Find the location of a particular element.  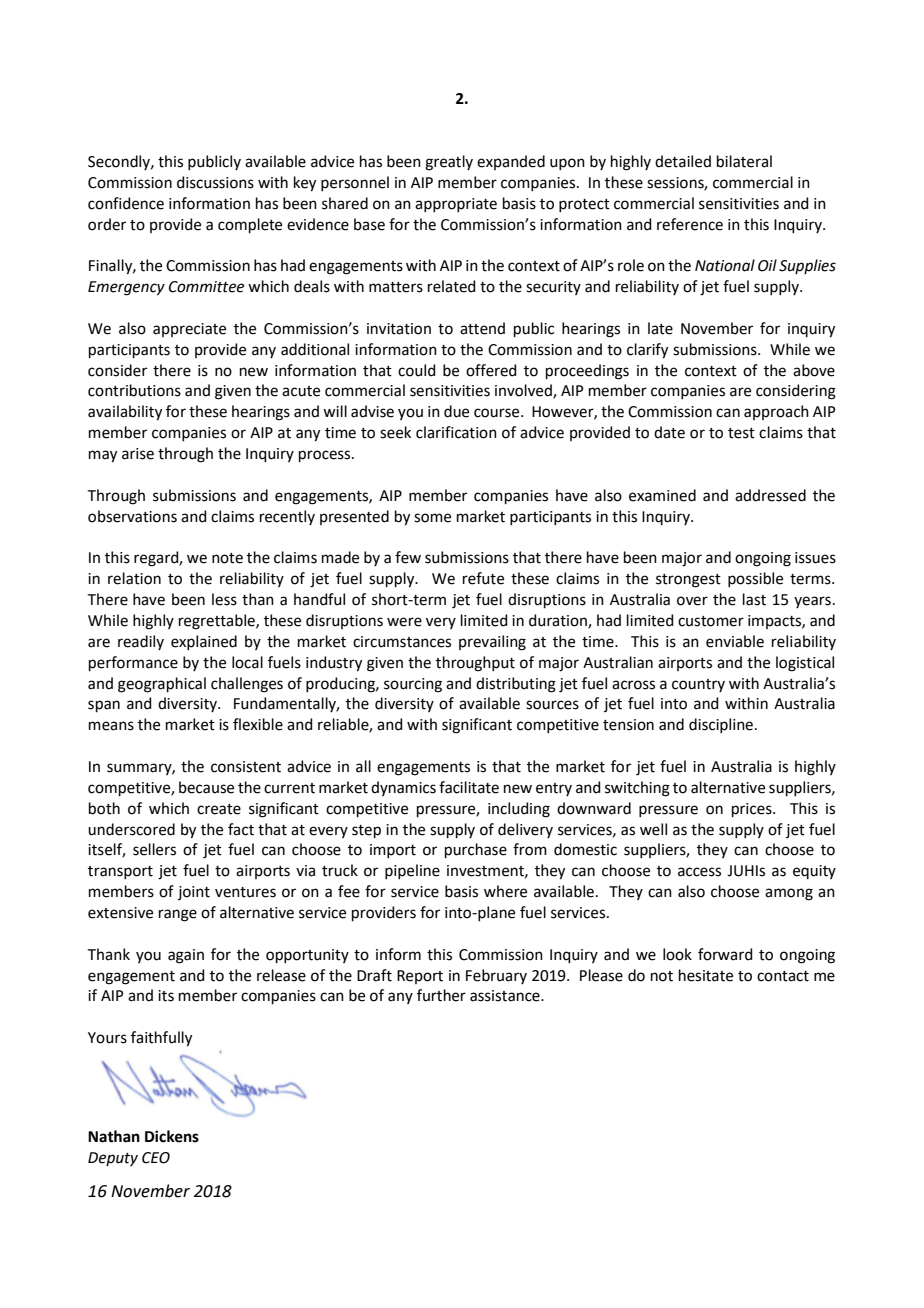

Dickens is located at coordinates (172, 1136).
